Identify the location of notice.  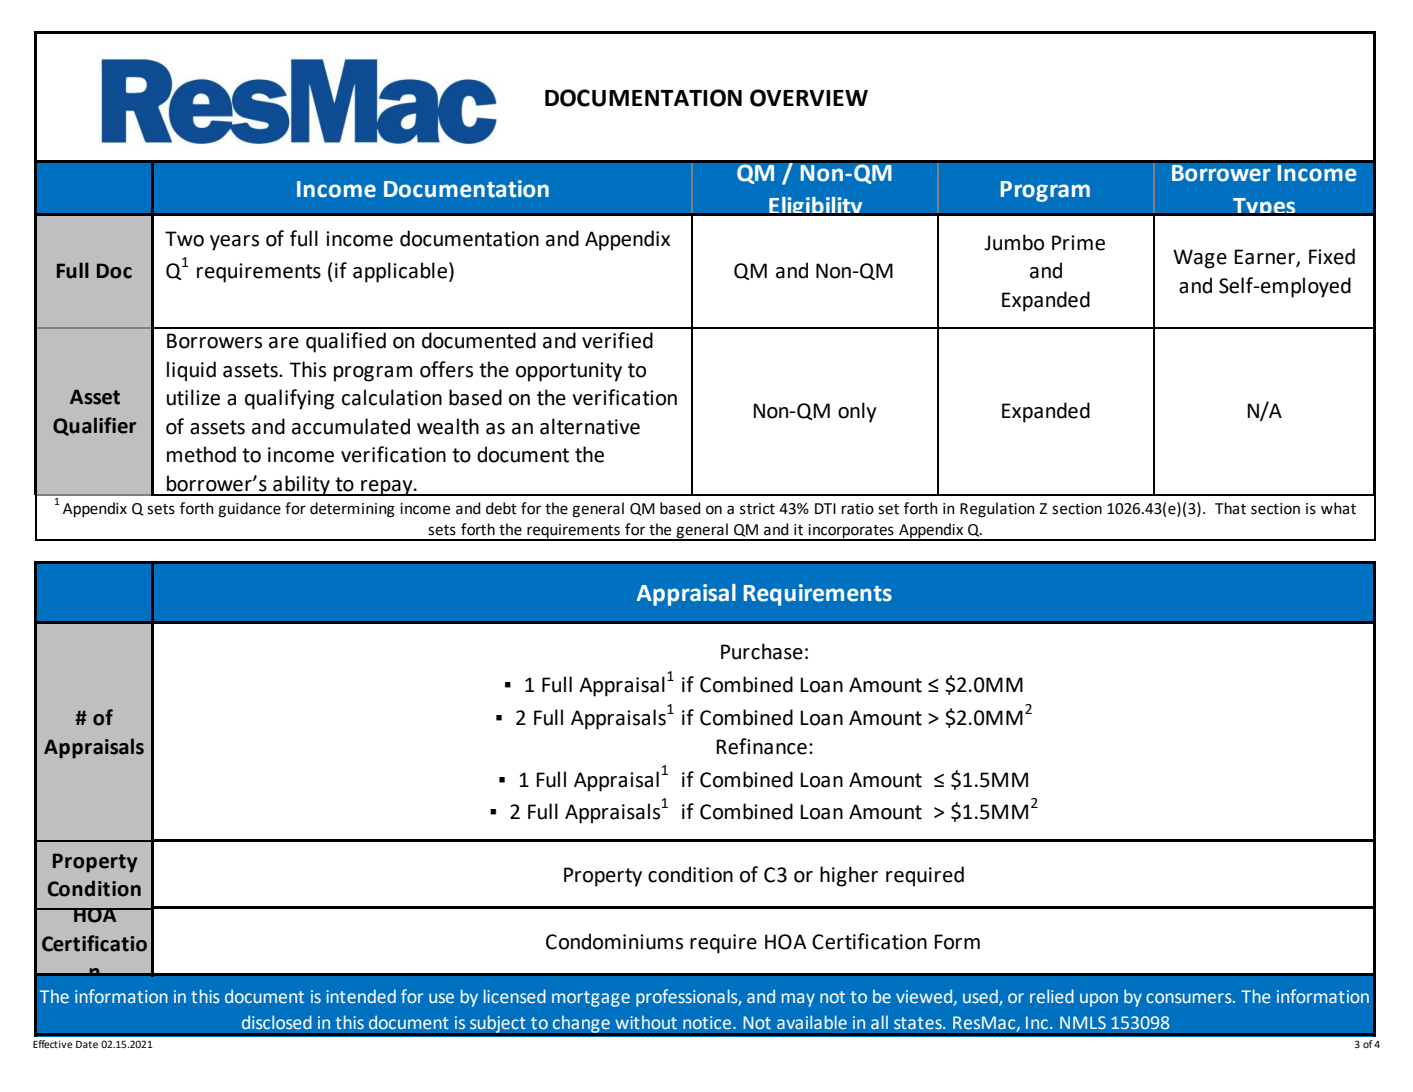
(708, 1023).
